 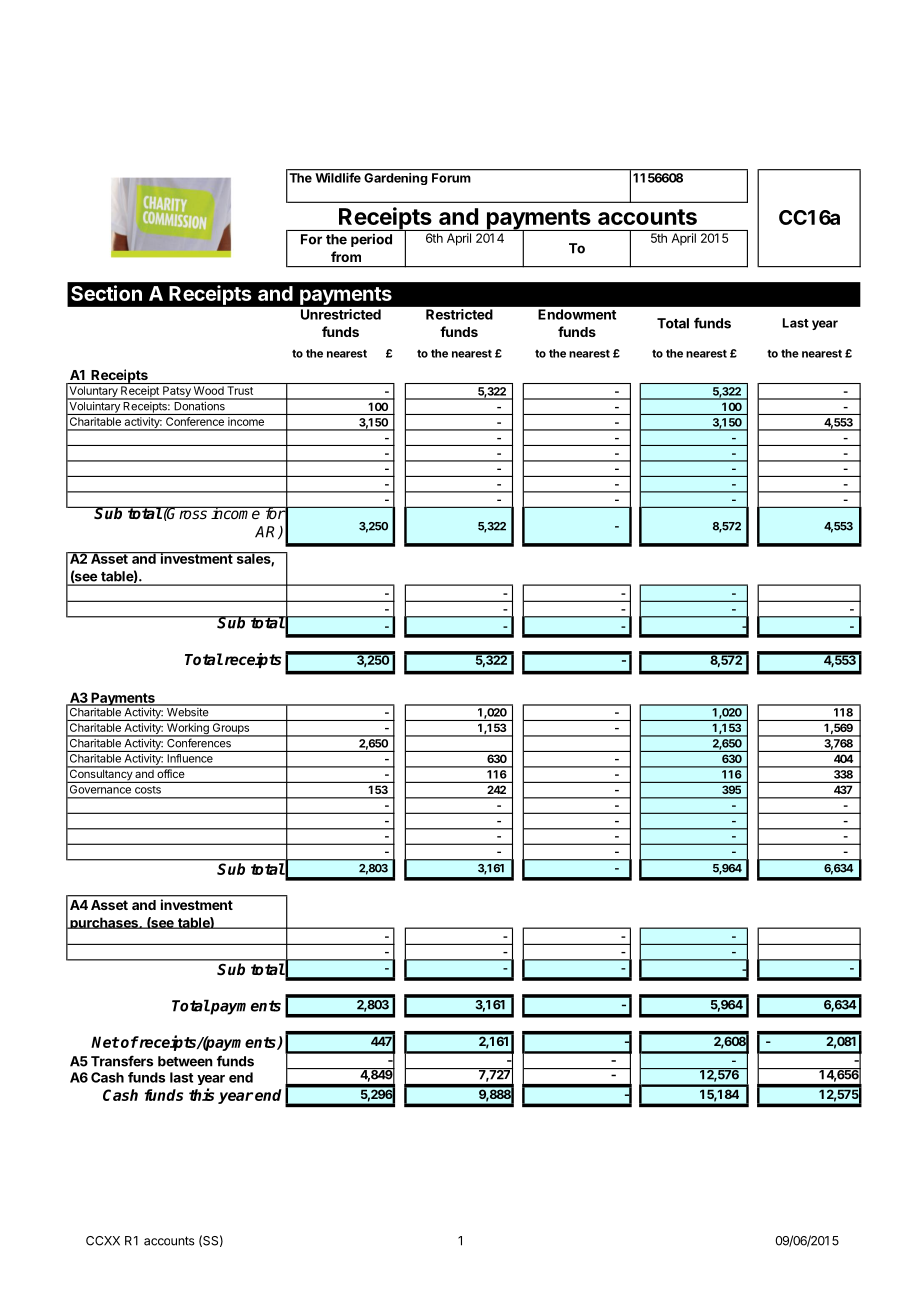 What do you see at coordinates (105, 1042) in the document?
I see `Net` at bounding box center [105, 1042].
